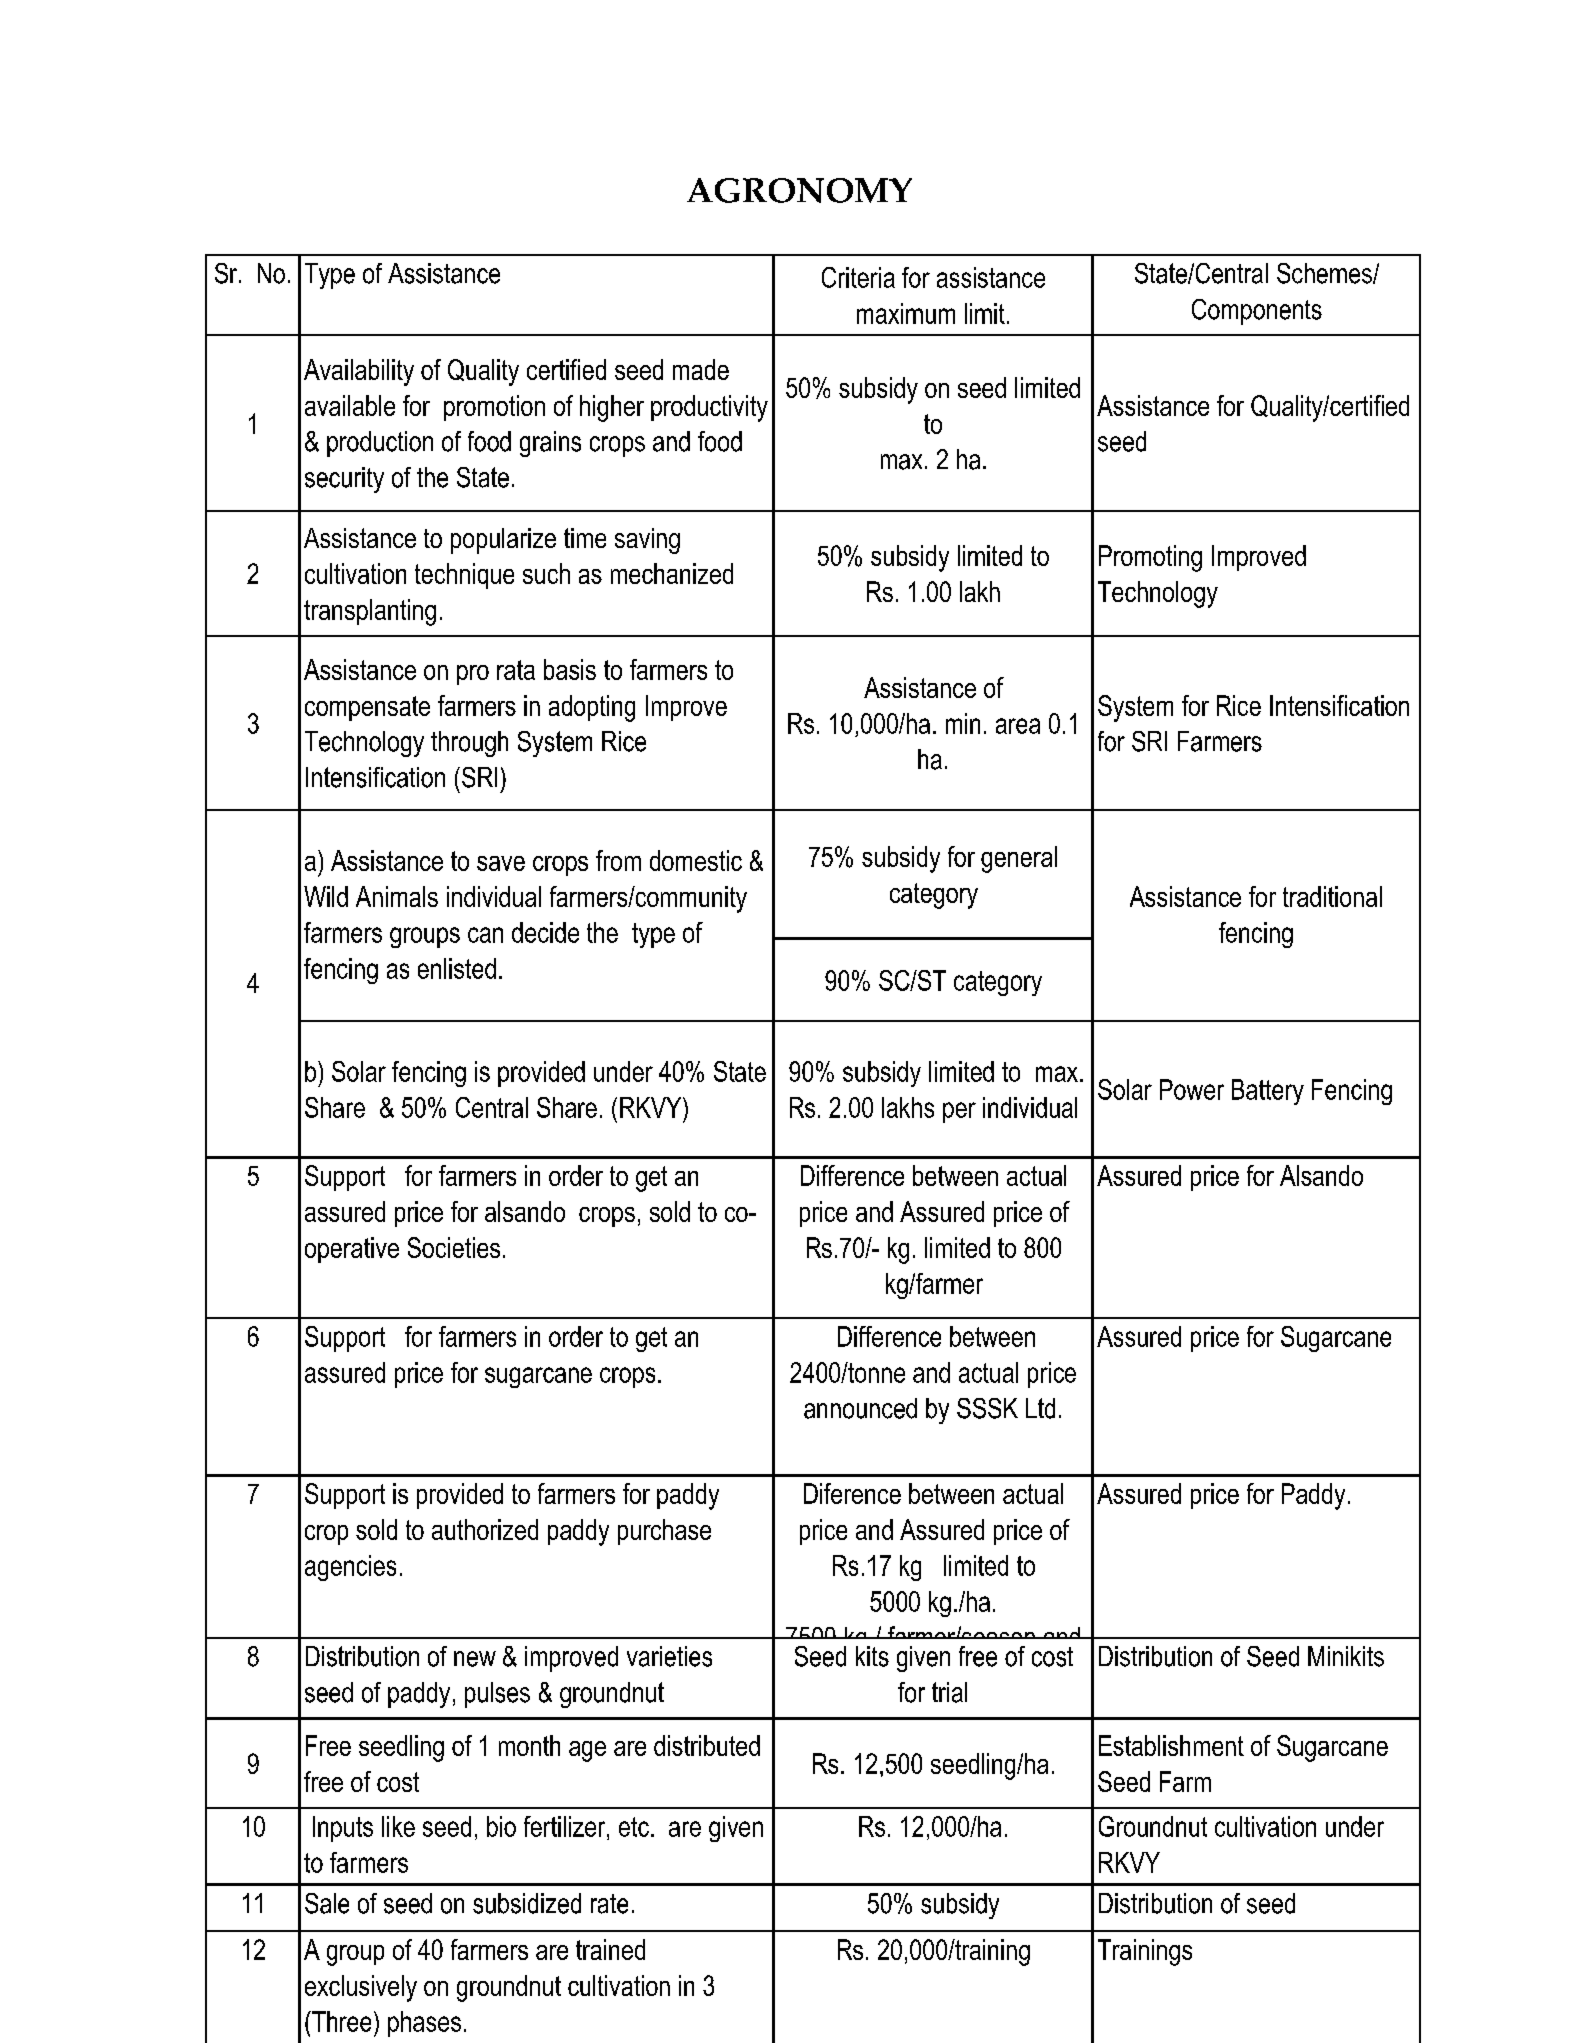  What do you see at coordinates (860, 1408) in the screenshot?
I see `announced` at bounding box center [860, 1408].
